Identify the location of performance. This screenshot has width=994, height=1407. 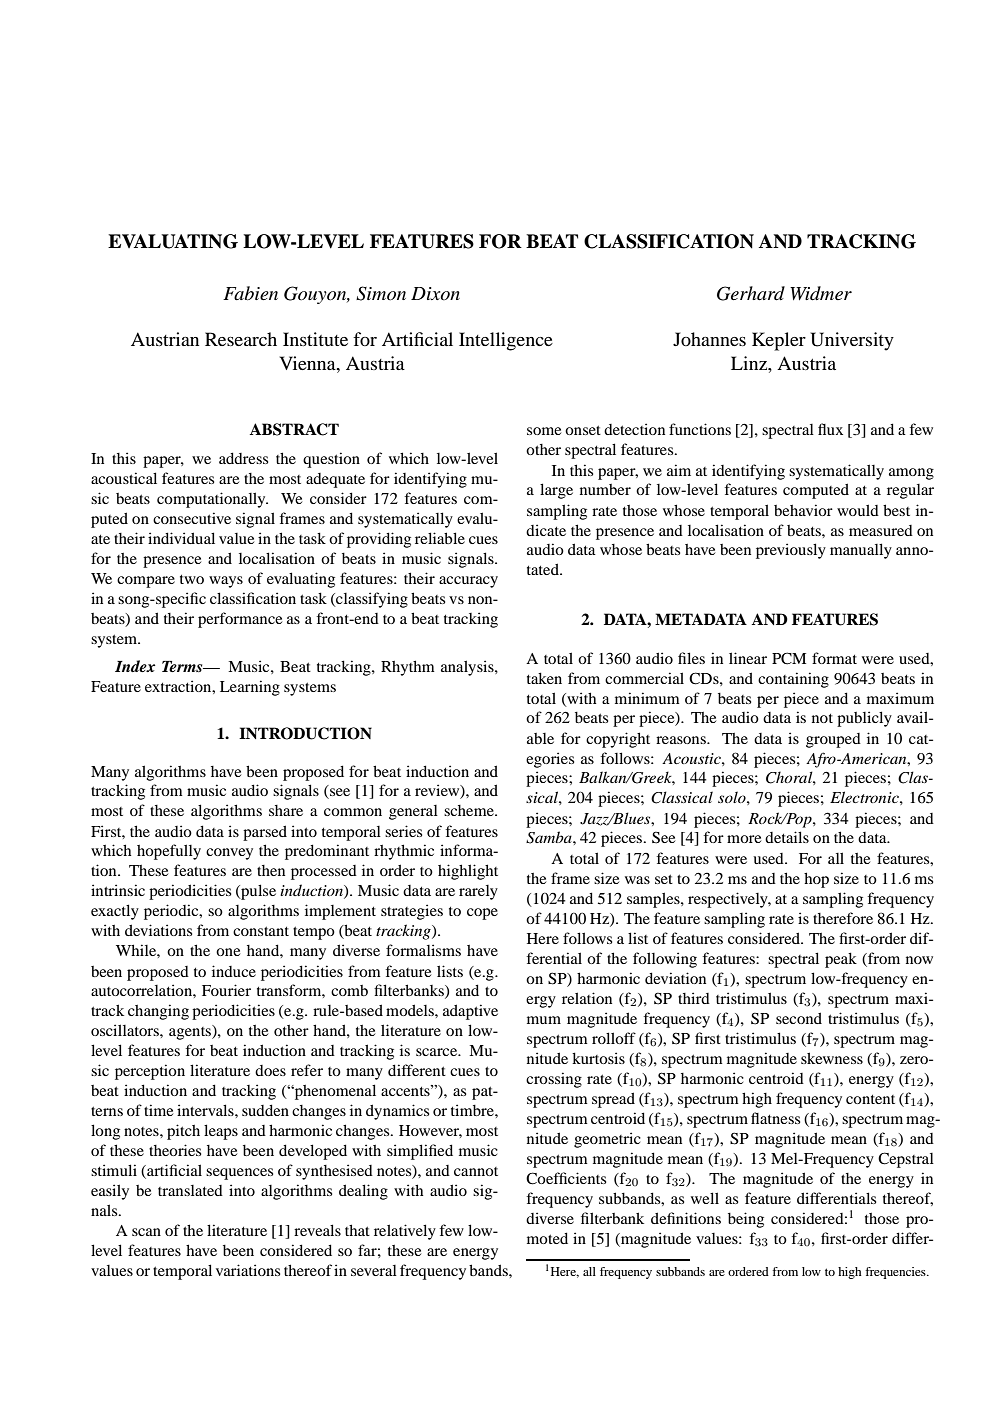
(240, 620).
